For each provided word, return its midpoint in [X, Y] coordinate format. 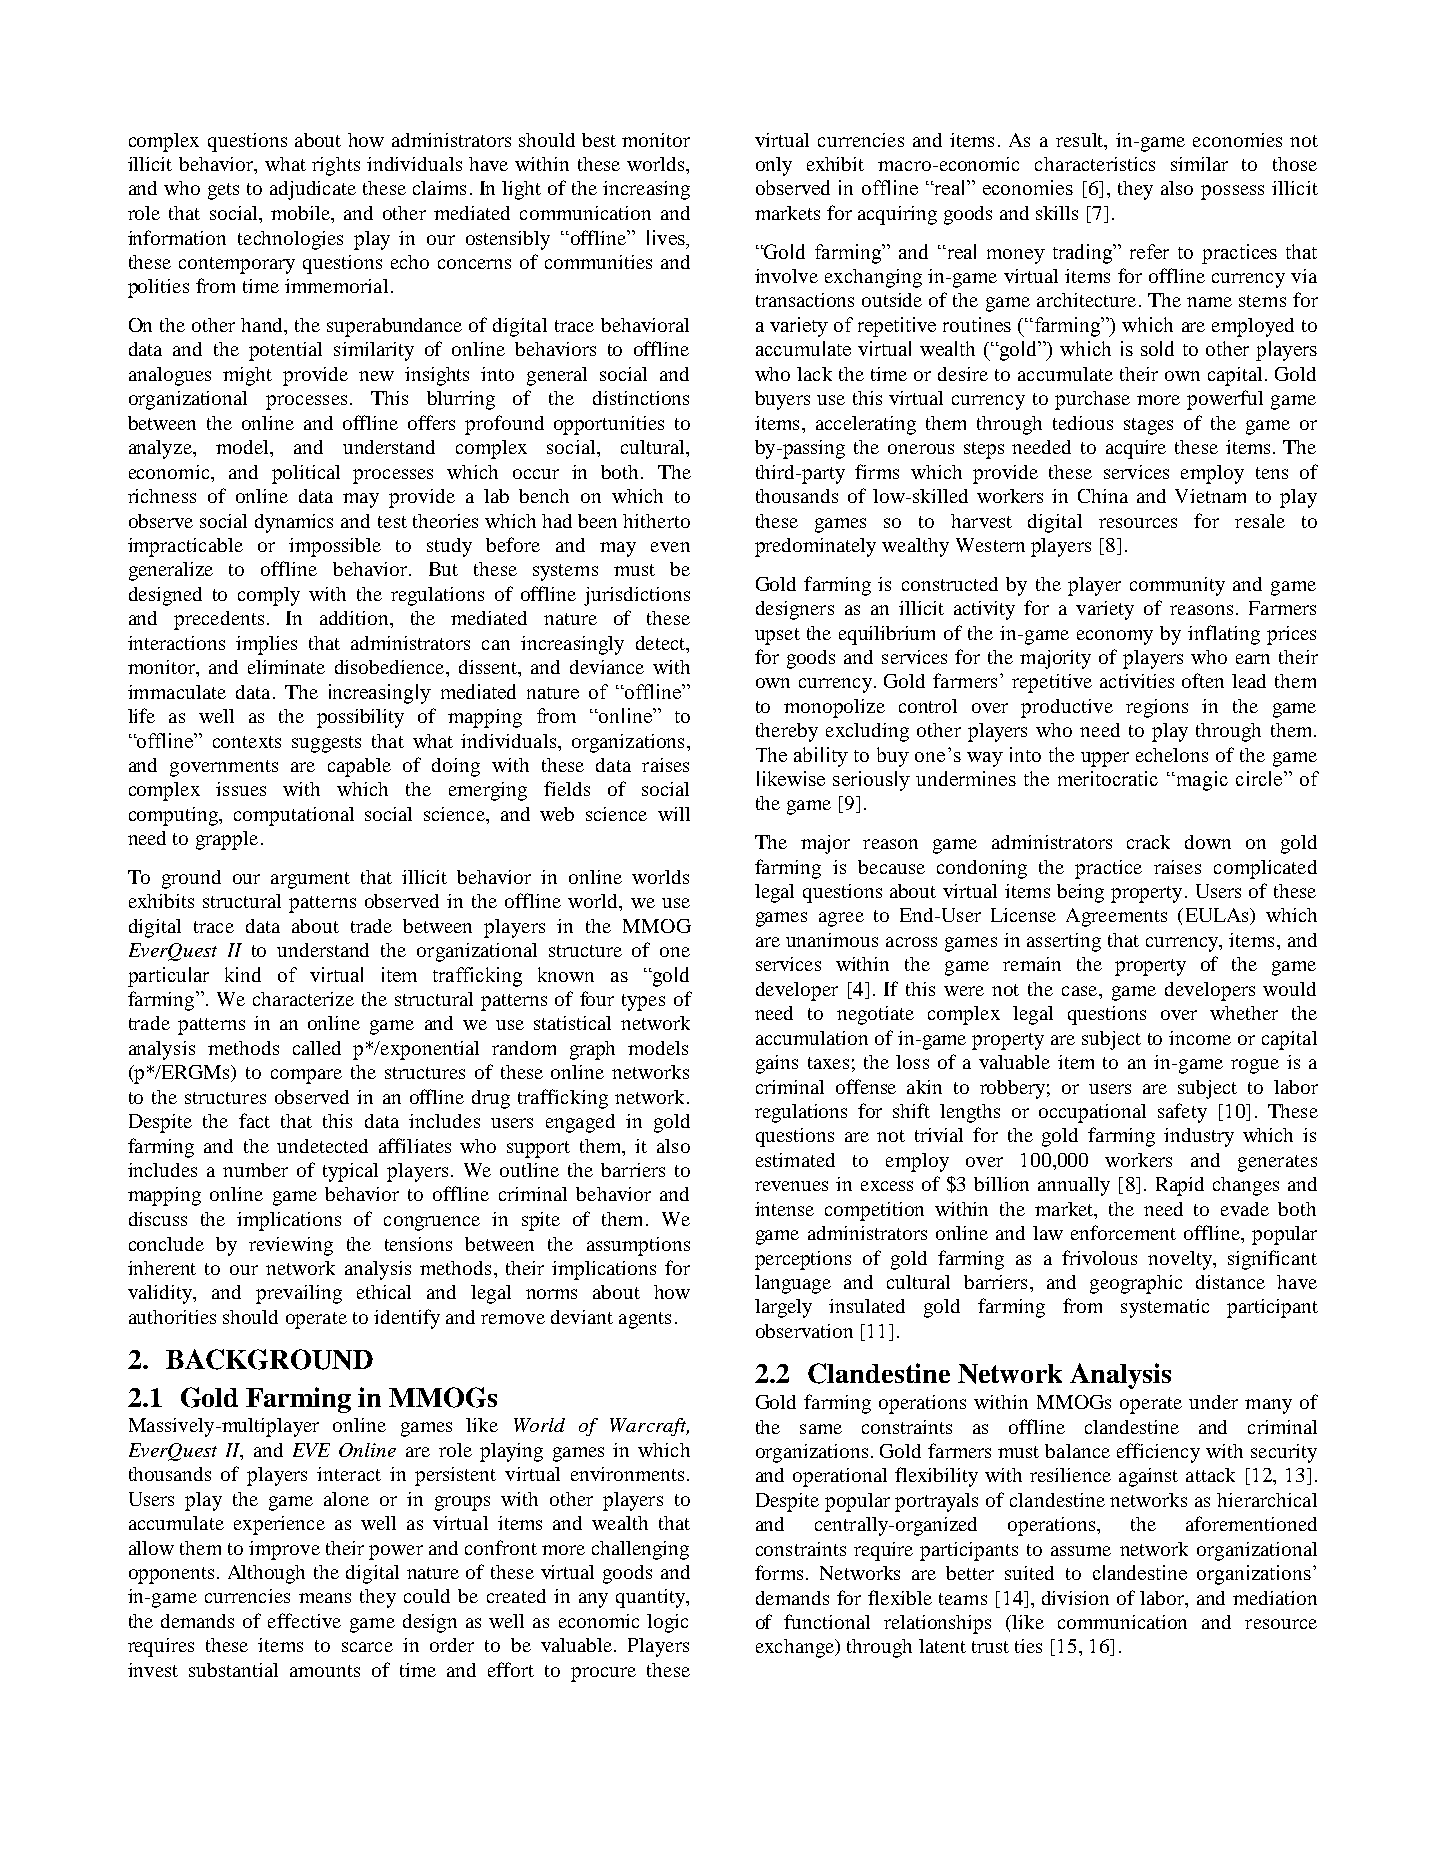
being [1080, 893]
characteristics [1095, 164]
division [1075, 1598]
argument [310, 880]
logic [667, 1623]
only [774, 166]
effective [304, 1620]
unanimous [832, 940]
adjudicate [313, 190]
